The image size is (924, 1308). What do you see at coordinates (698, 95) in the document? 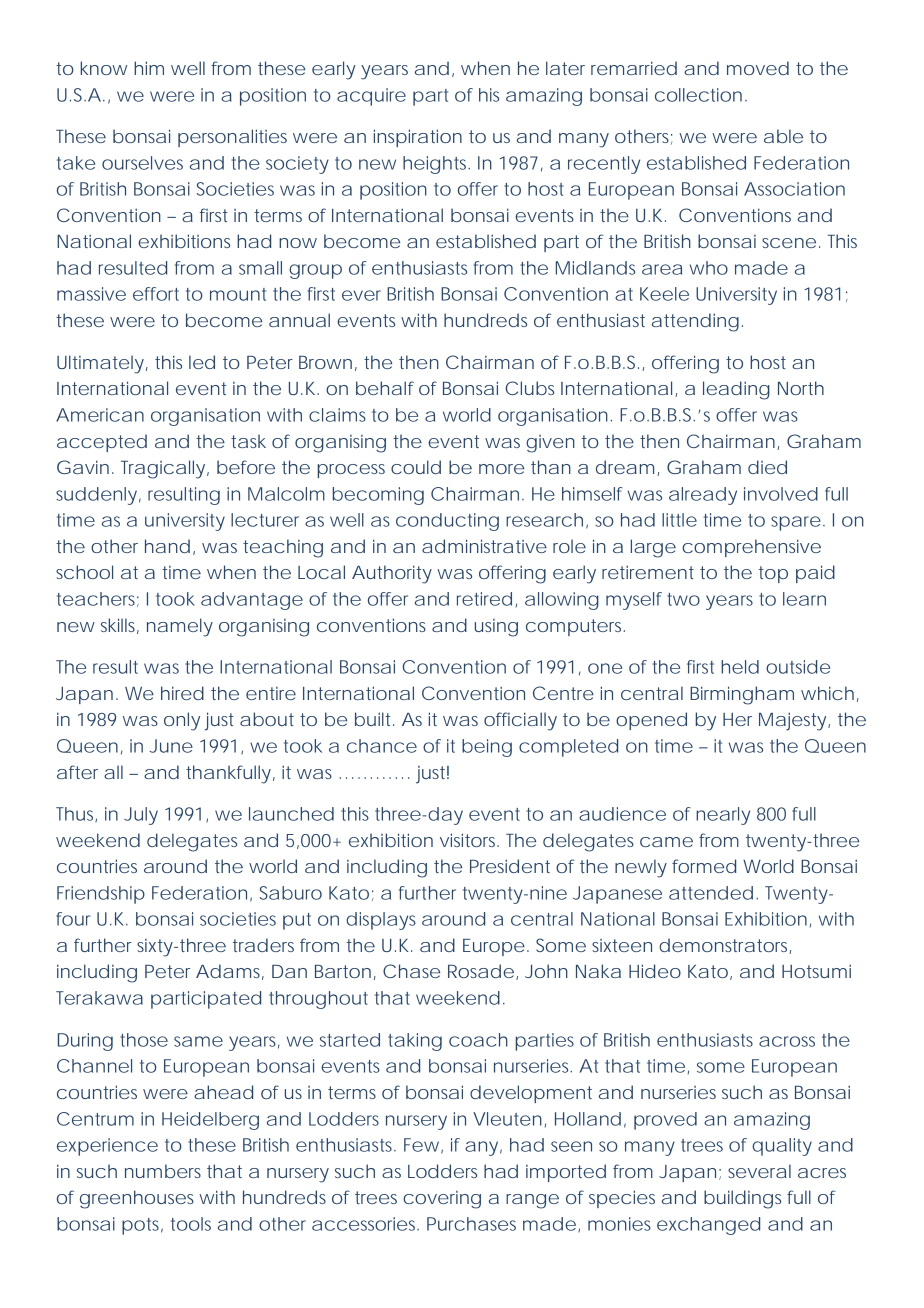
I see `collection` at bounding box center [698, 95].
